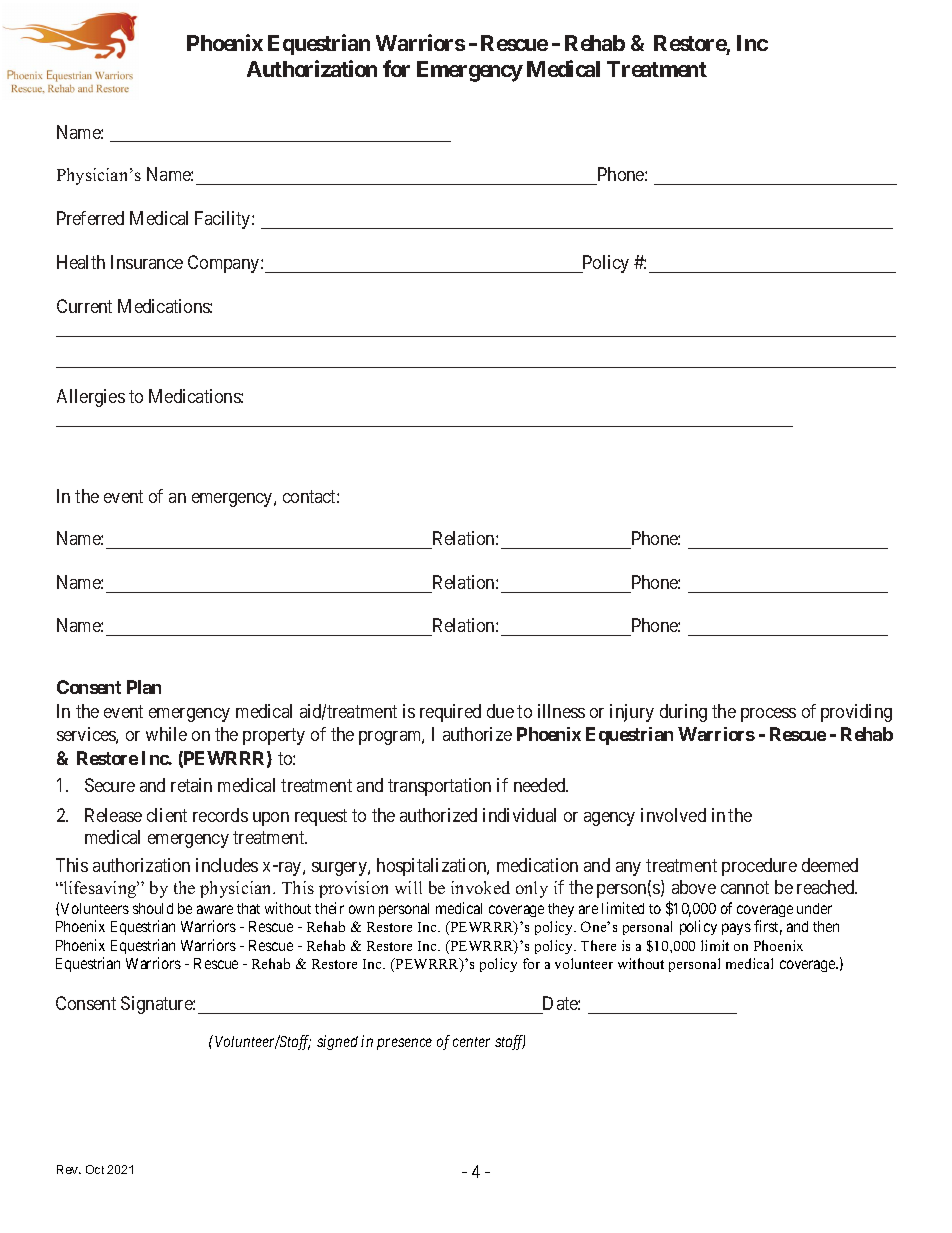 The height and width of the document is (1233, 952). What do you see at coordinates (167, 815) in the document?
I see `client` at bounding box center [167, 815].
